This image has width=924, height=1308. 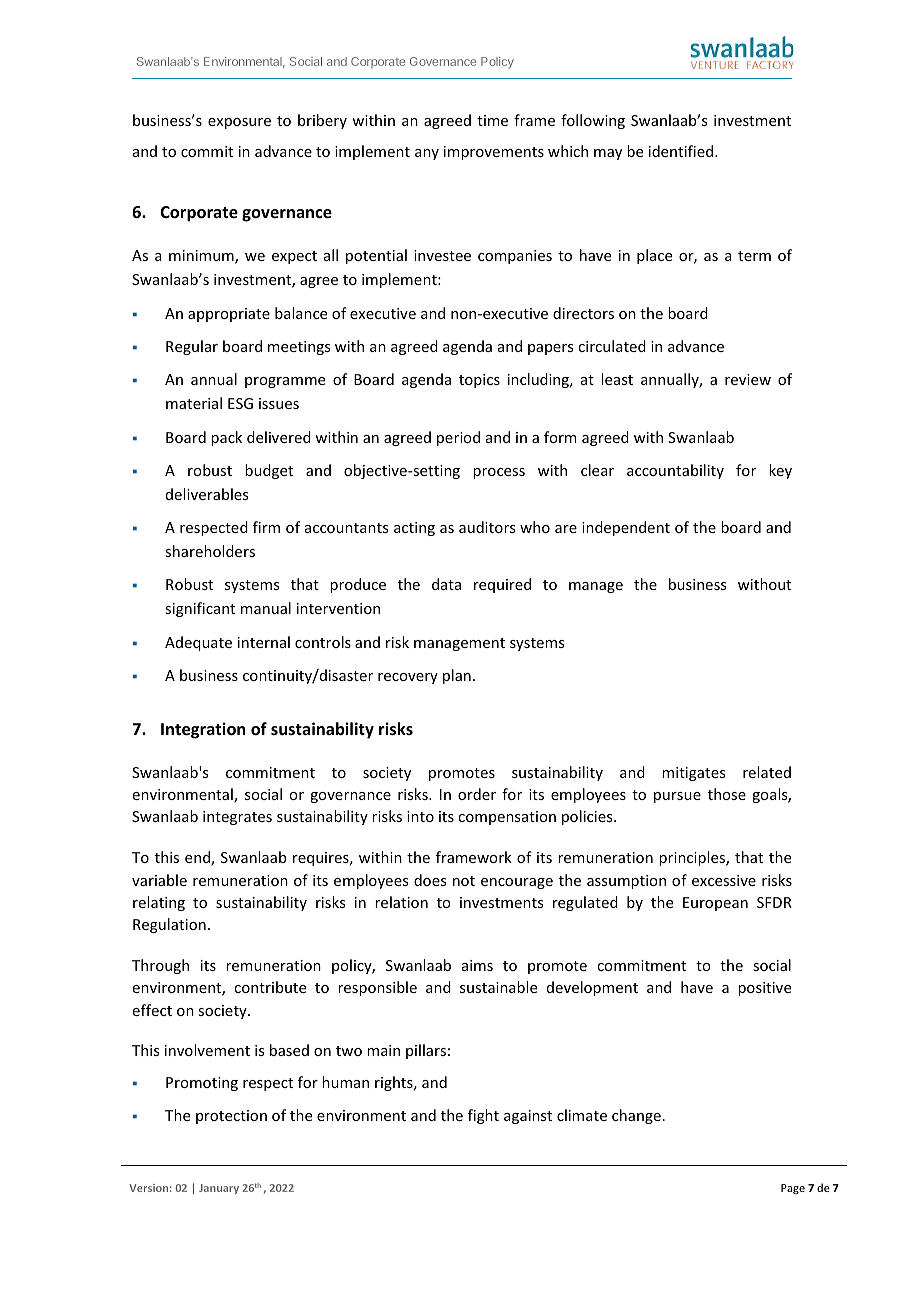 I want to click on exposure, so click(x=239, y=123).
